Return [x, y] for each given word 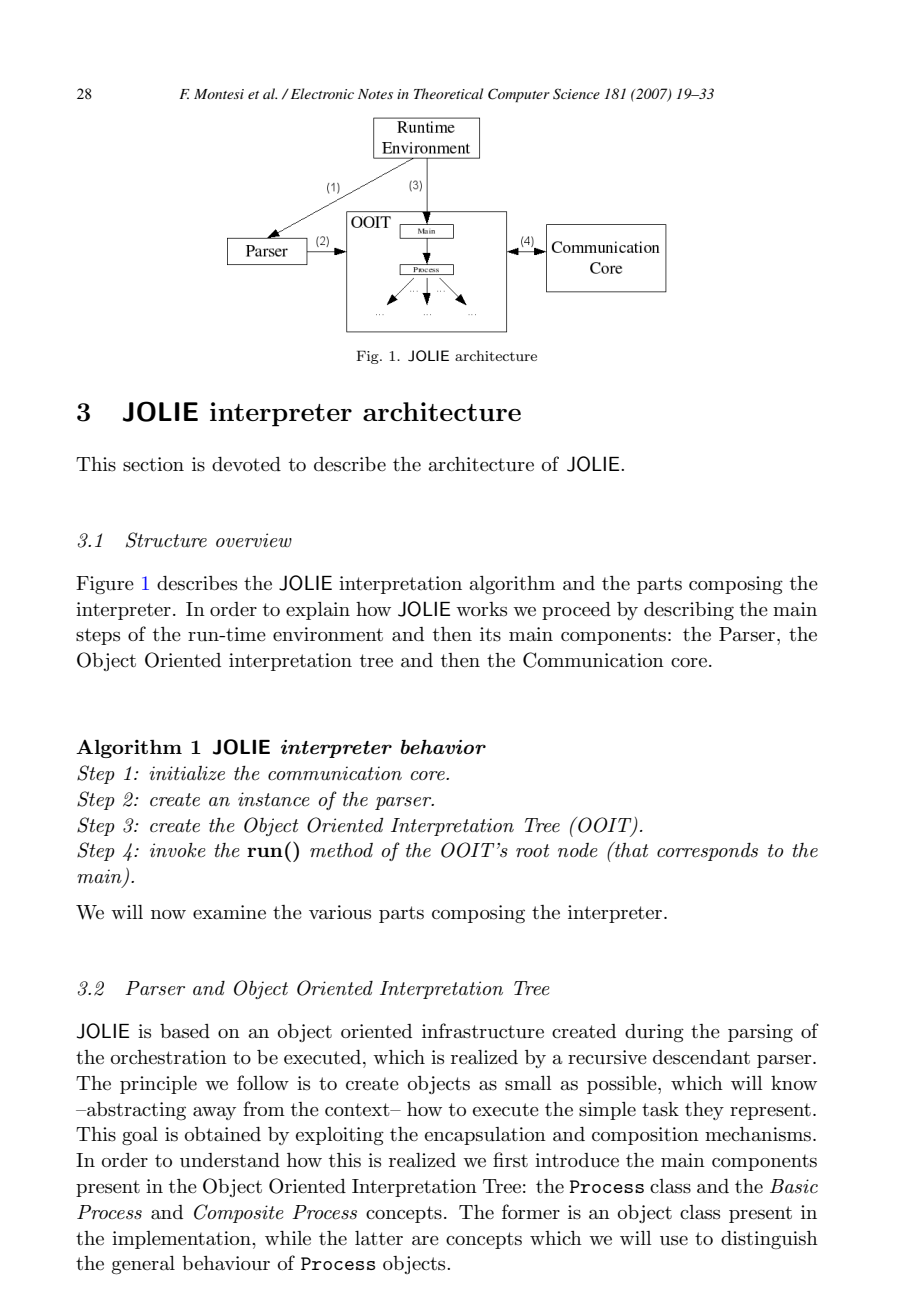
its [490, 634]
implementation [182, 1240]
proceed [576, 611]
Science [576, 94]
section [153, 464]
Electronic [321, 93]
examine [229, 912]
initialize [187, 773]
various [340, 912]
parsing [760, 1033]
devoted [246, 464]
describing [689, 611]
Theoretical [448, 93]
